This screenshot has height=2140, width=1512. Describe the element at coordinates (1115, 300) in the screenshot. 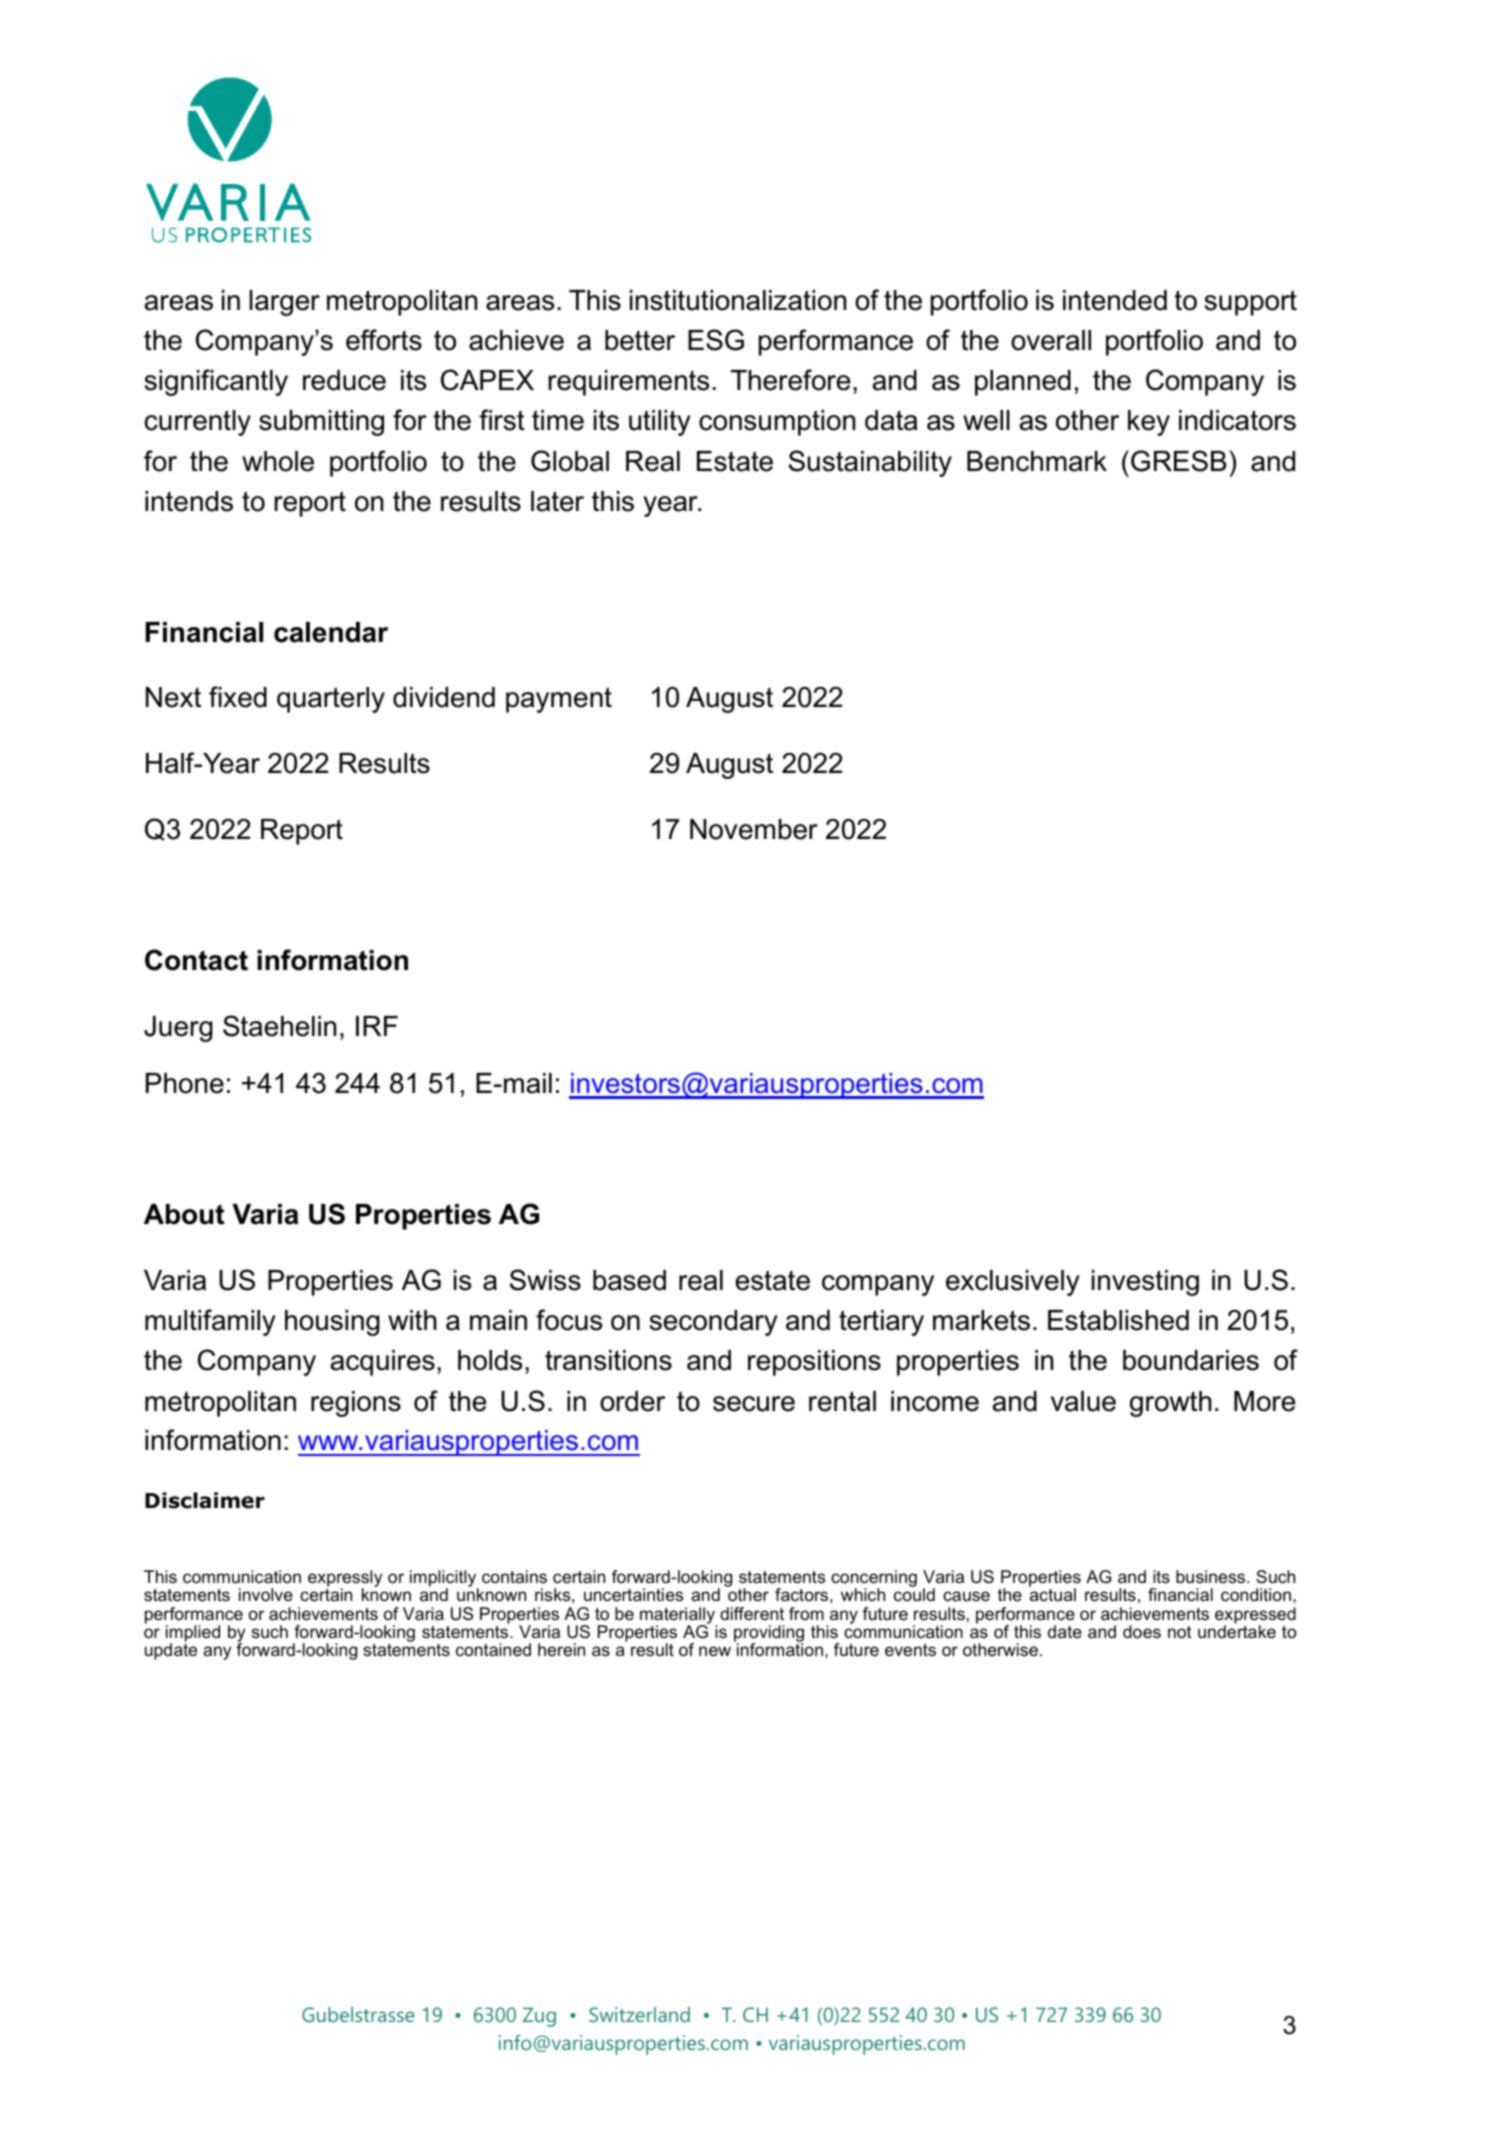

I see `intended` at that location.
